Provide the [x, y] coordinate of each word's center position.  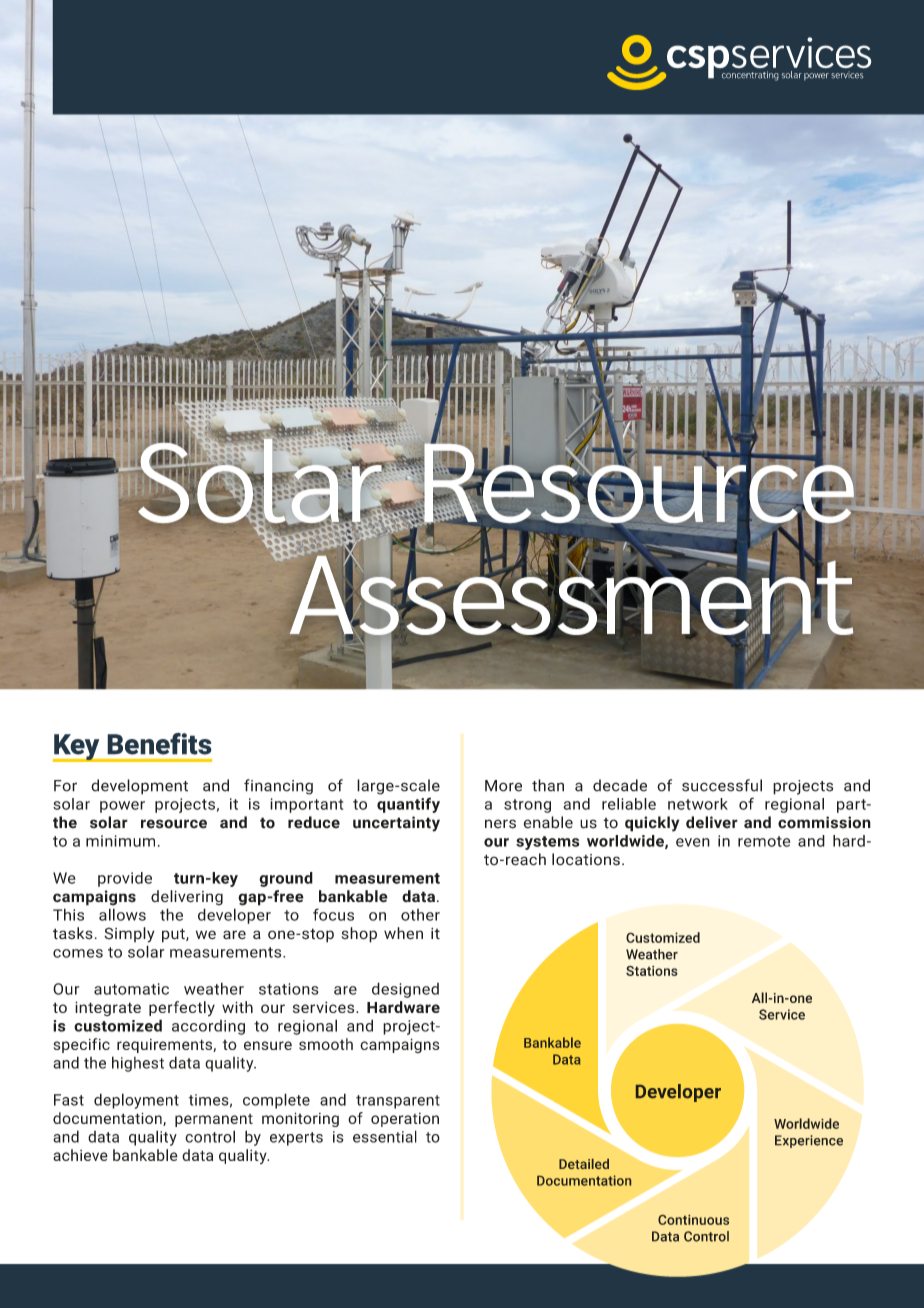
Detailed [584, 1164]
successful [722, 785]
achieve [80, 1155]
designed [405, 990]
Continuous [693, 1220]
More [503, 786]
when [403, 933]
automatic [131, 989]
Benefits [159, 744]
